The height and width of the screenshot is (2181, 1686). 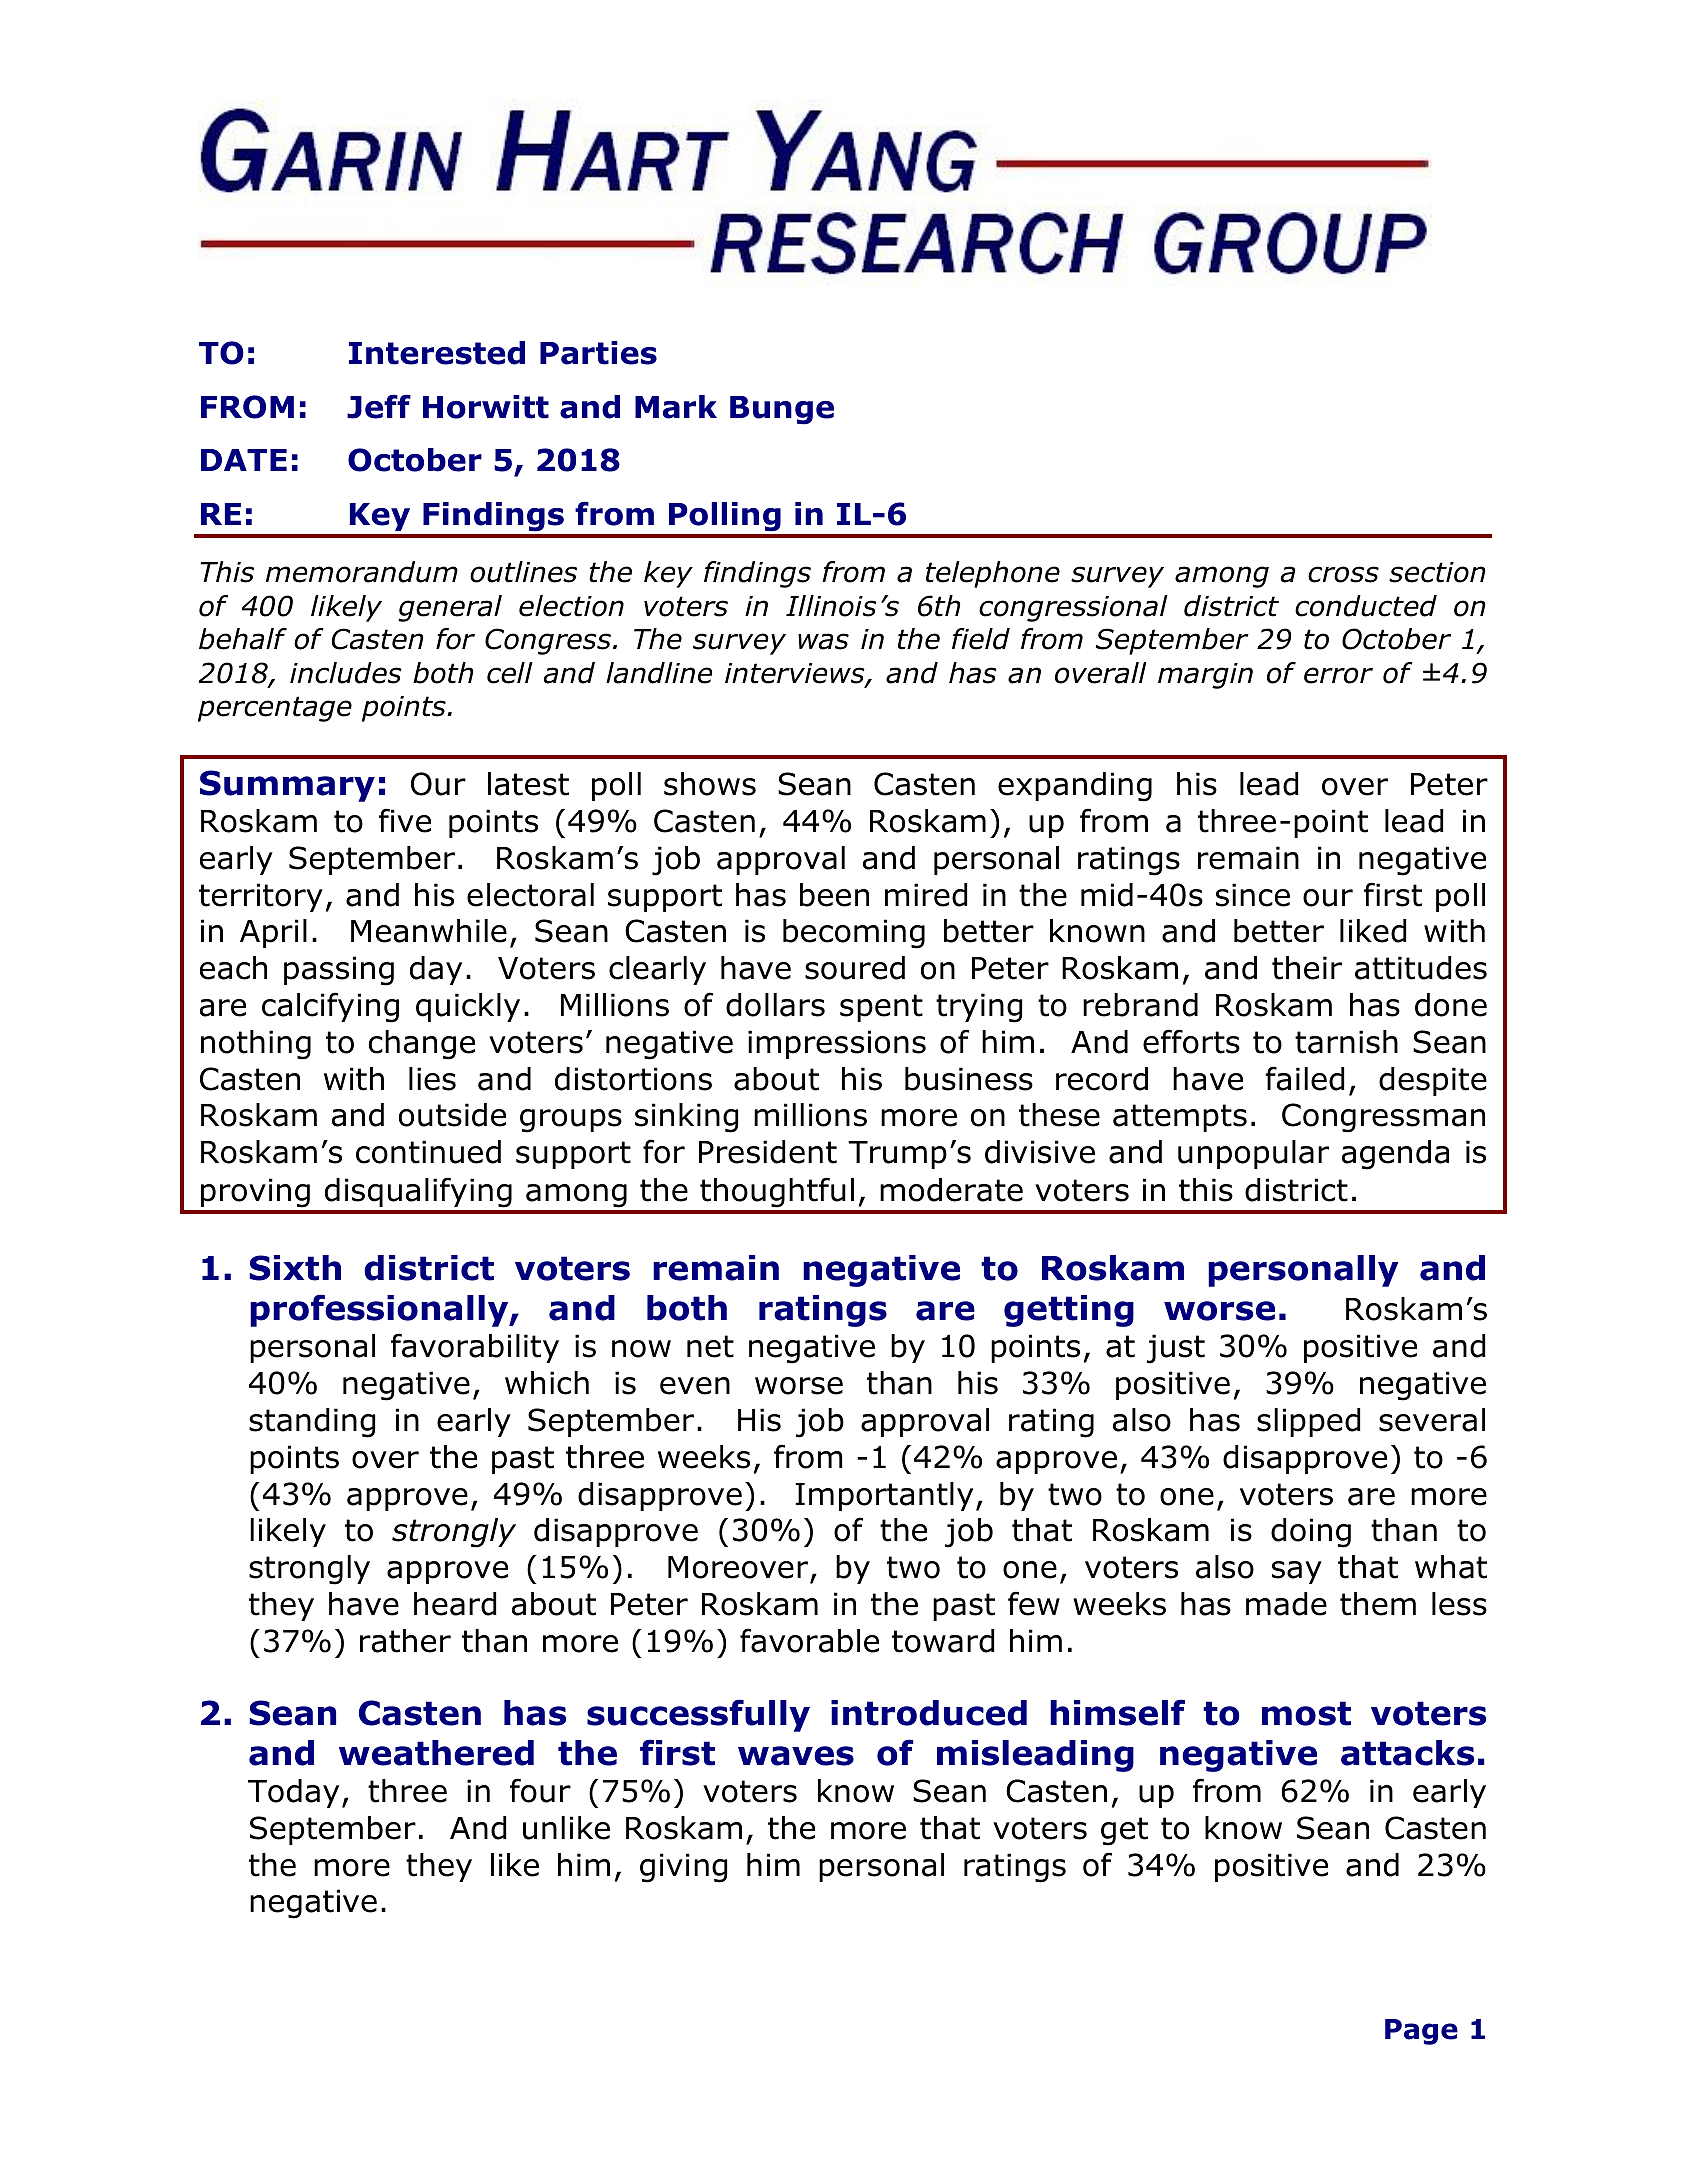 What do you see at coordinates (293, 1793) in the screenshot?
I see `Today` at bounding box center [293, 1793].
